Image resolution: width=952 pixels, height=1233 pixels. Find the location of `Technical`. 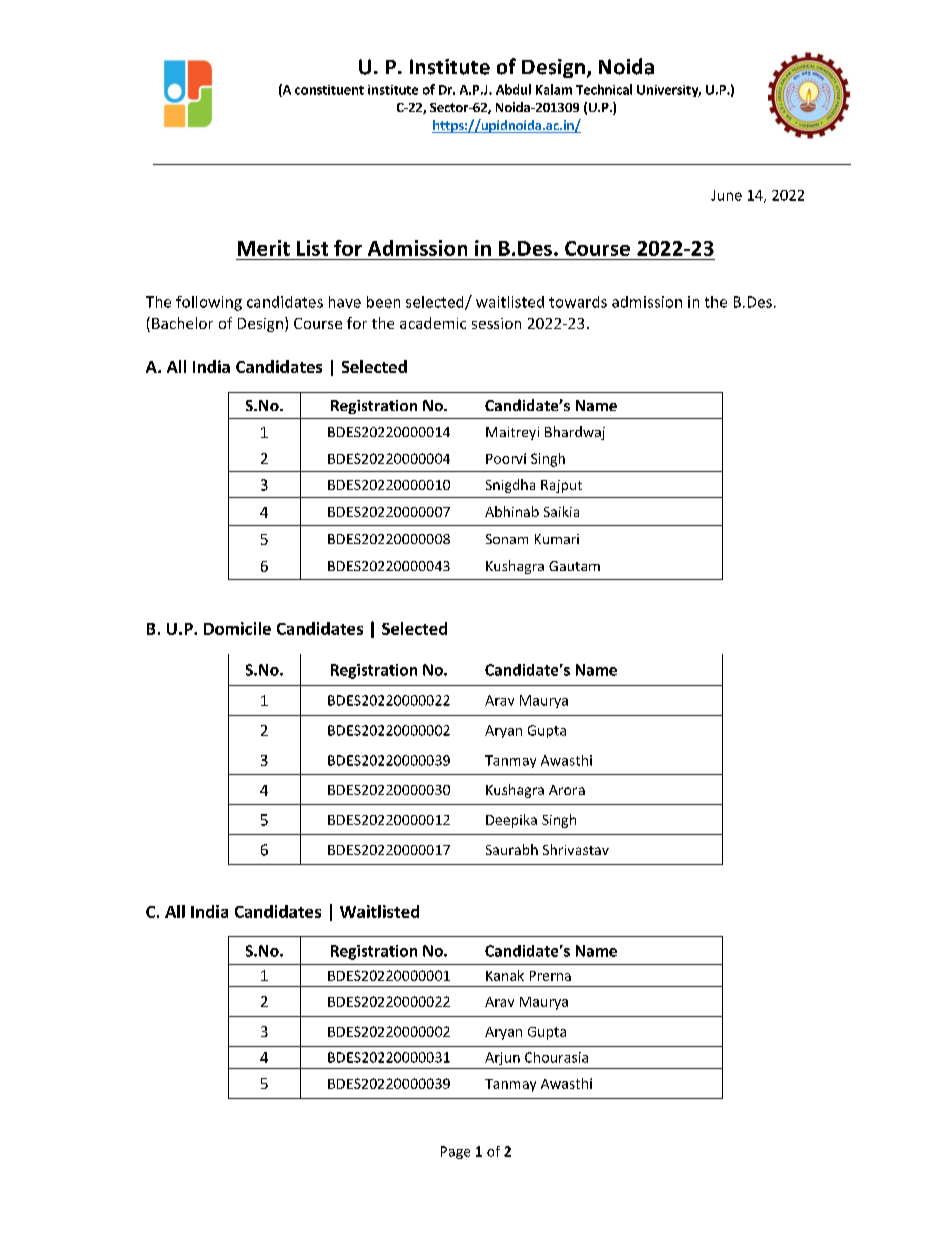

Technical is located at coordinates (604, 89).
